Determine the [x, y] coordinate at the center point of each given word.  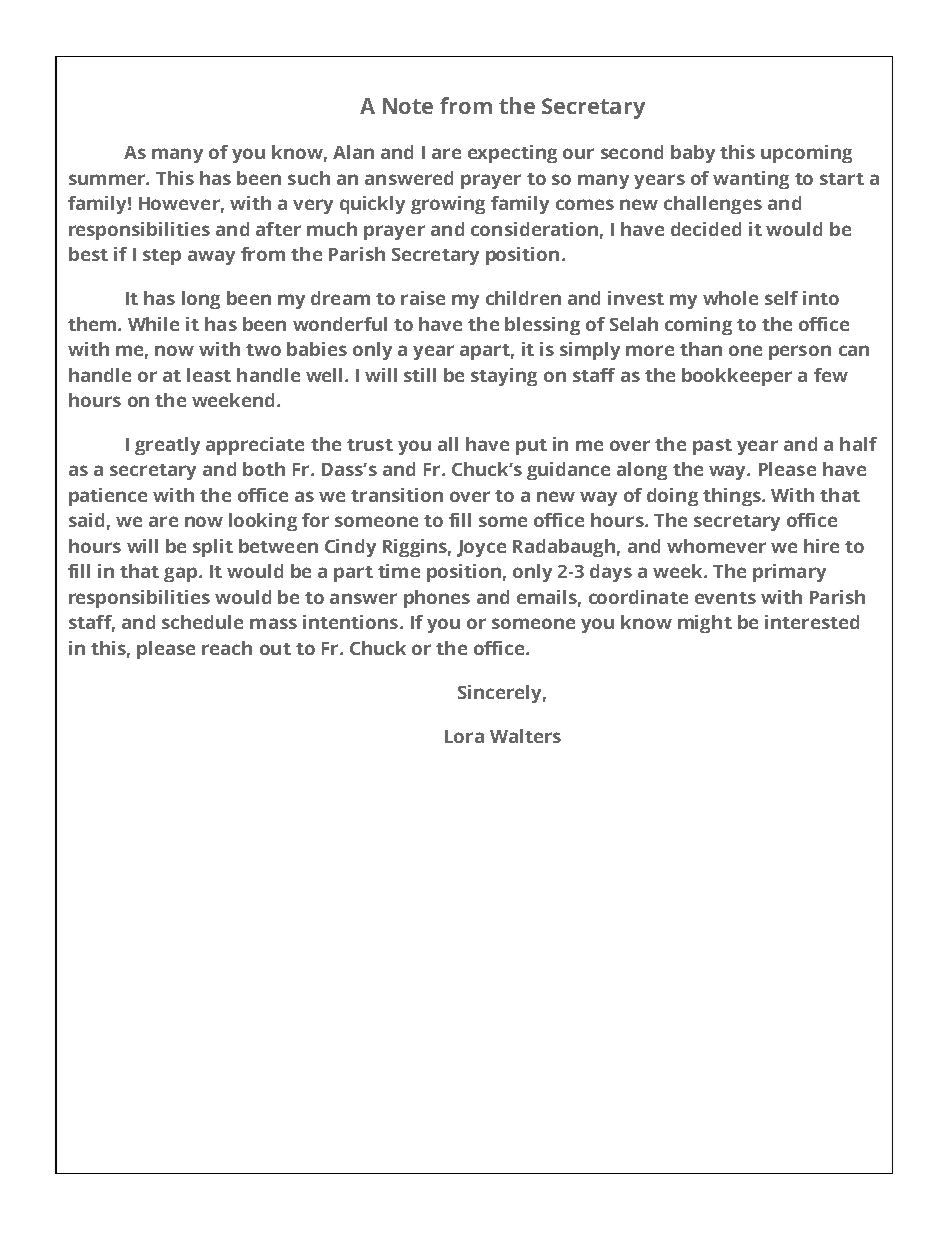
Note [408, 106]
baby [693, 154]
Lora [464, 736]
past [712, 447]
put [531, 447]
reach [227, 648]
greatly [167, 446]
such [309, 178]
